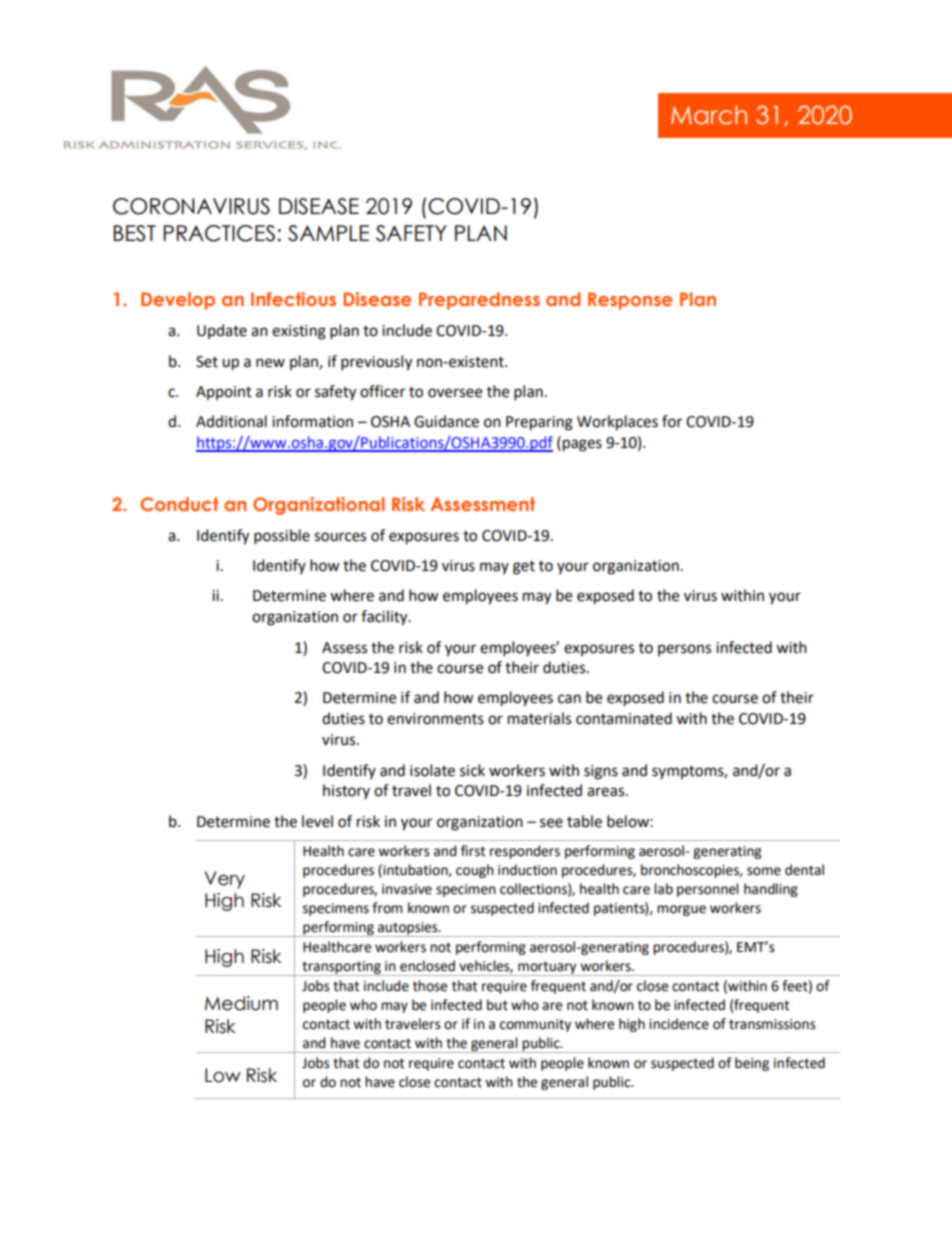  Describe the element at coordinates (282, 537) in the image. I see `possible` at that location.
